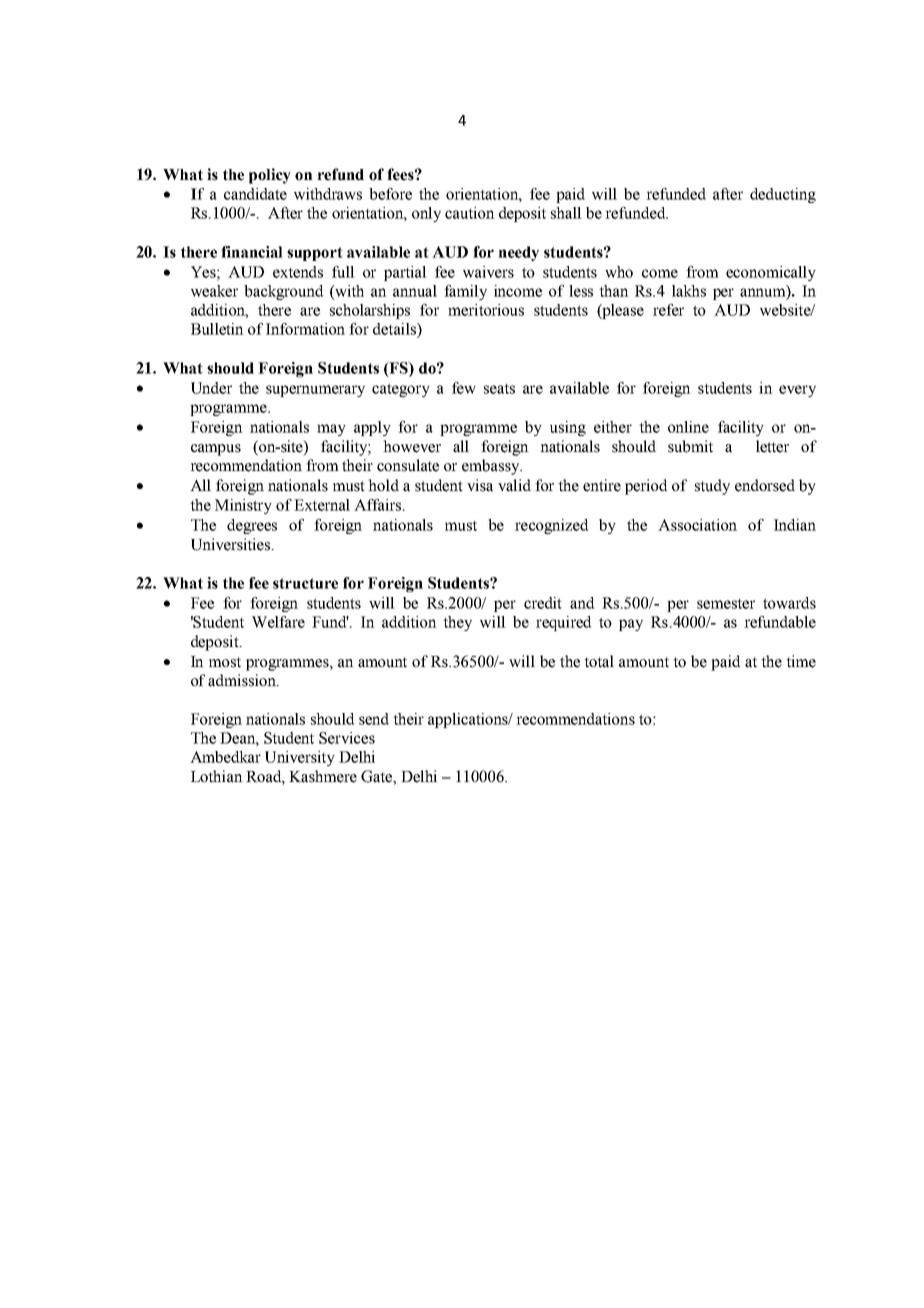 Image resolution: width=924 pixels, height=1308 pixels. What do you see at coordinates (300, 758) in the screenshot?
I see `University` at bounding box center [300, 758].
